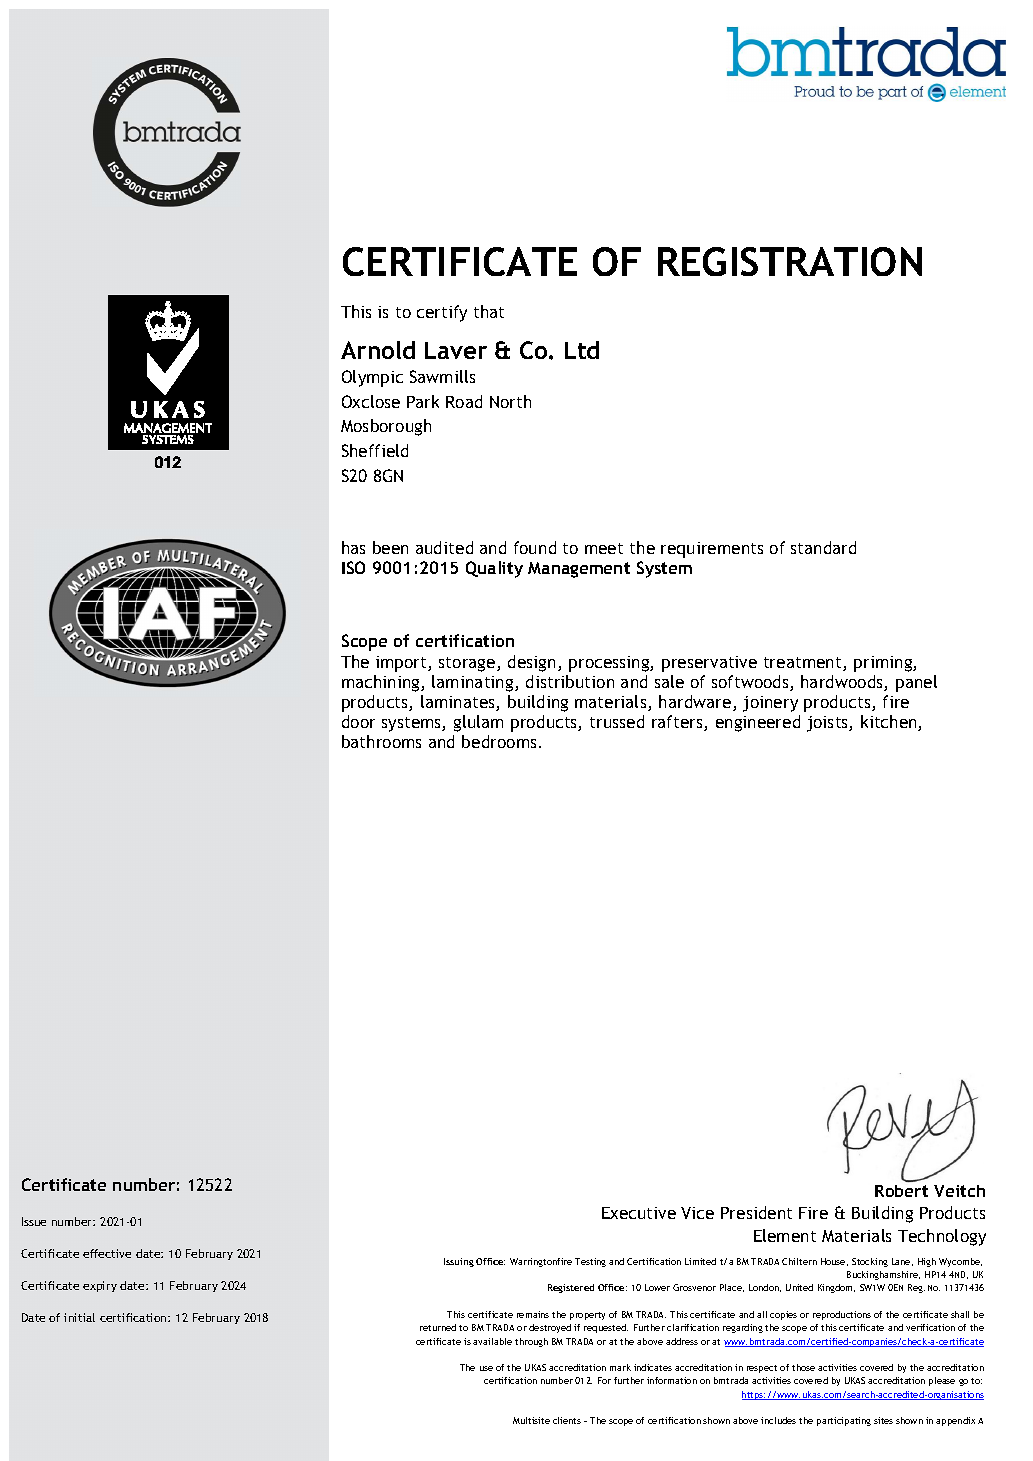 The height and width of the screenshot is (1461, 1033). Describe the element at coordinates (803, 1367) in the screenshot. I see `those` at that location.
